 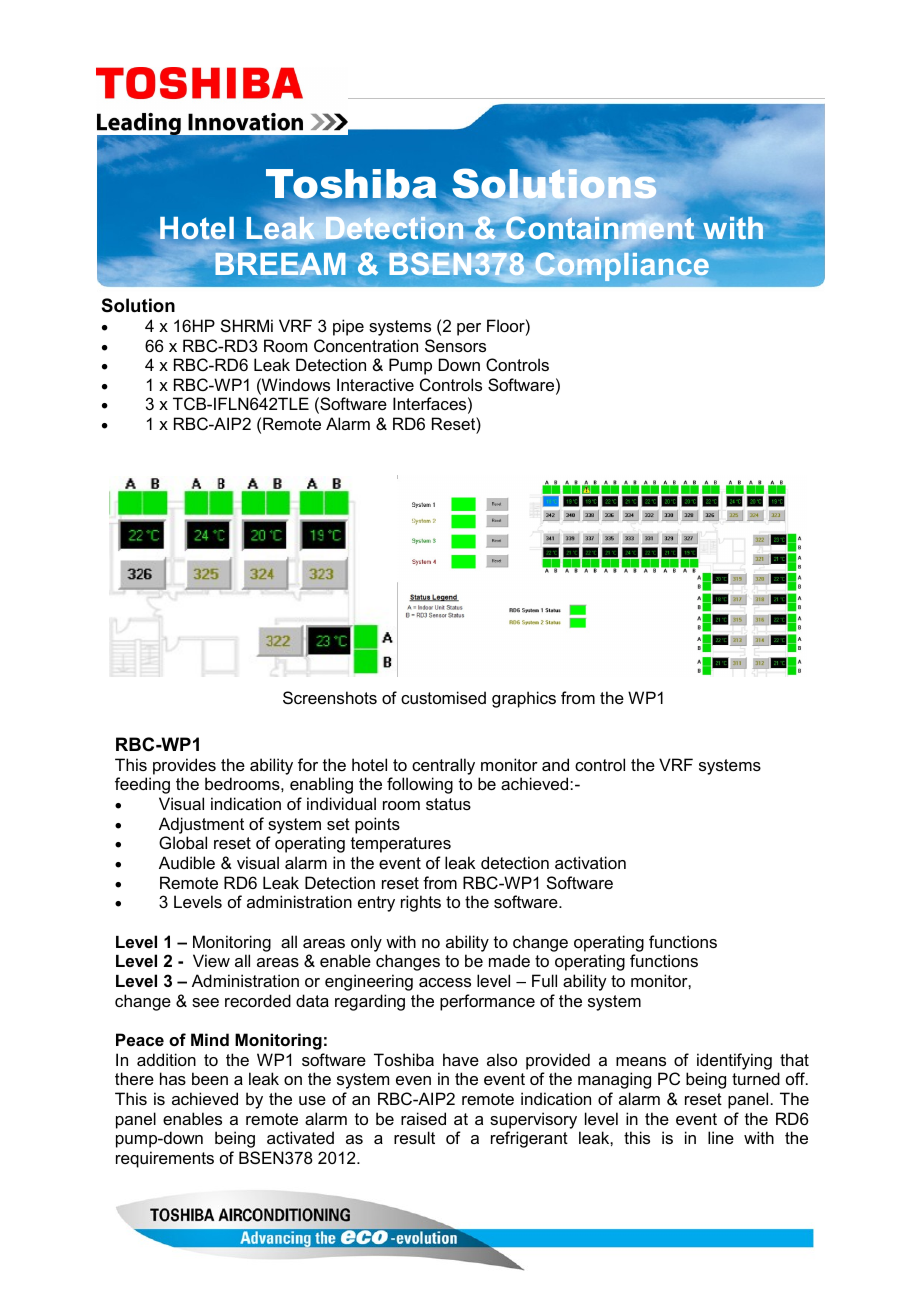 I want to click on customised, so click(x=443, y=697).
